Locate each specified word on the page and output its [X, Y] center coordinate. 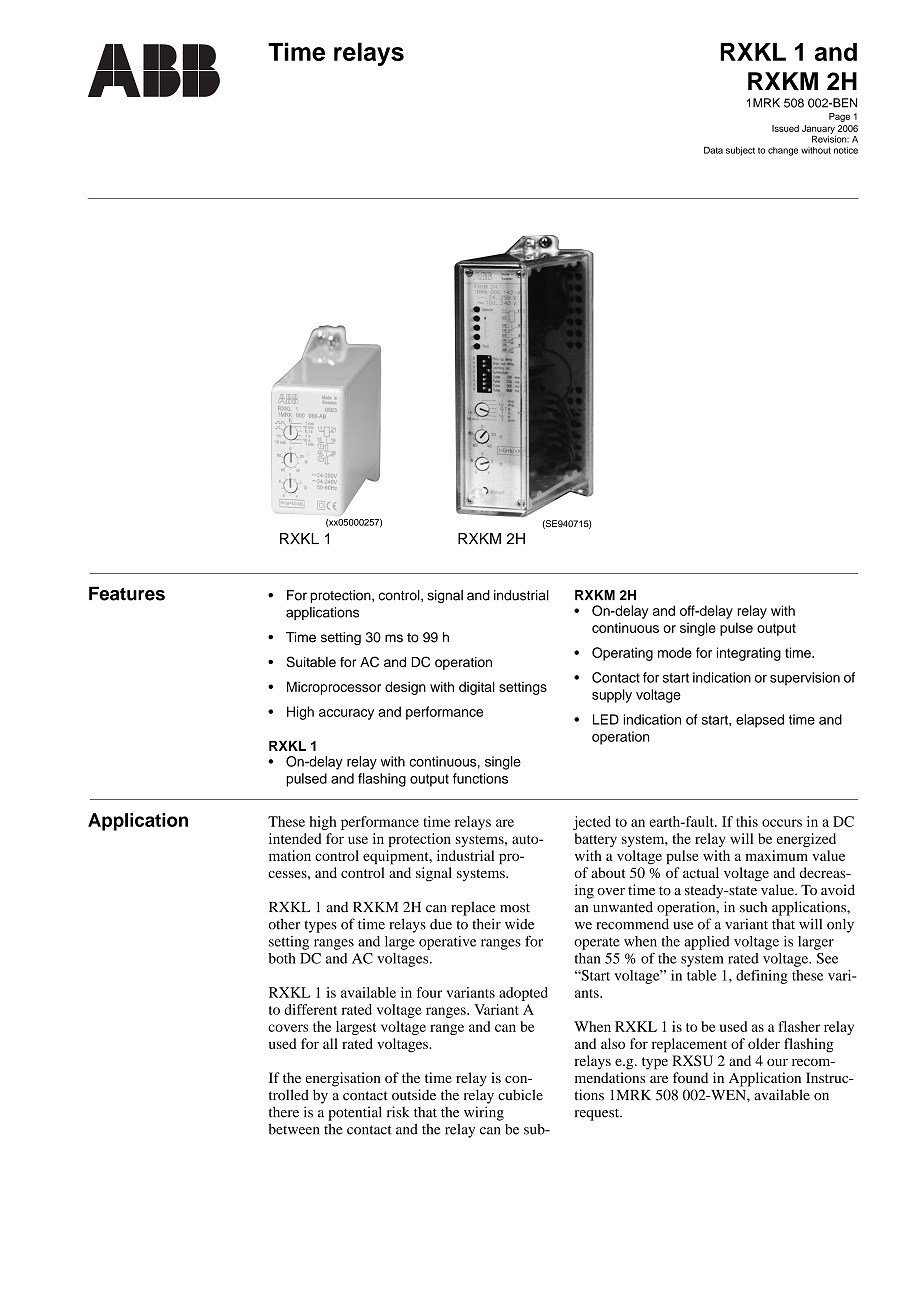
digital [477, 688]
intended [295, 838]
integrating [749, 654]
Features [127, 593]
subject [740, 151]
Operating [622, 654]
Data [713, 150]
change [783, 151]
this [747, 821]
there [284, 1112]
